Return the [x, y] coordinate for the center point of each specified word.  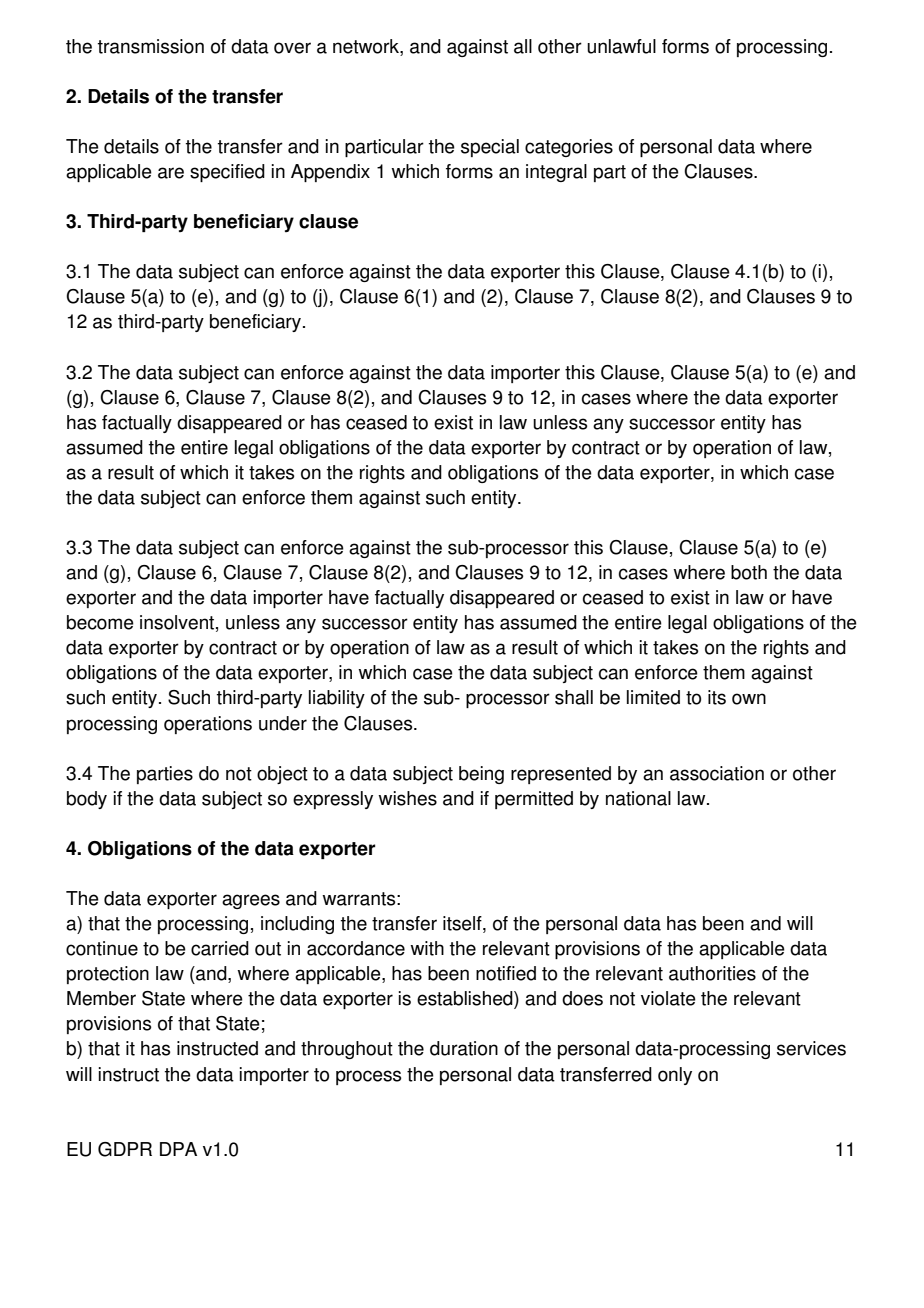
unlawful [621, 46]
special [490, 148]
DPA [178, 1149]
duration [464, 1048]
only [675, 1076]
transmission [151, 46]
